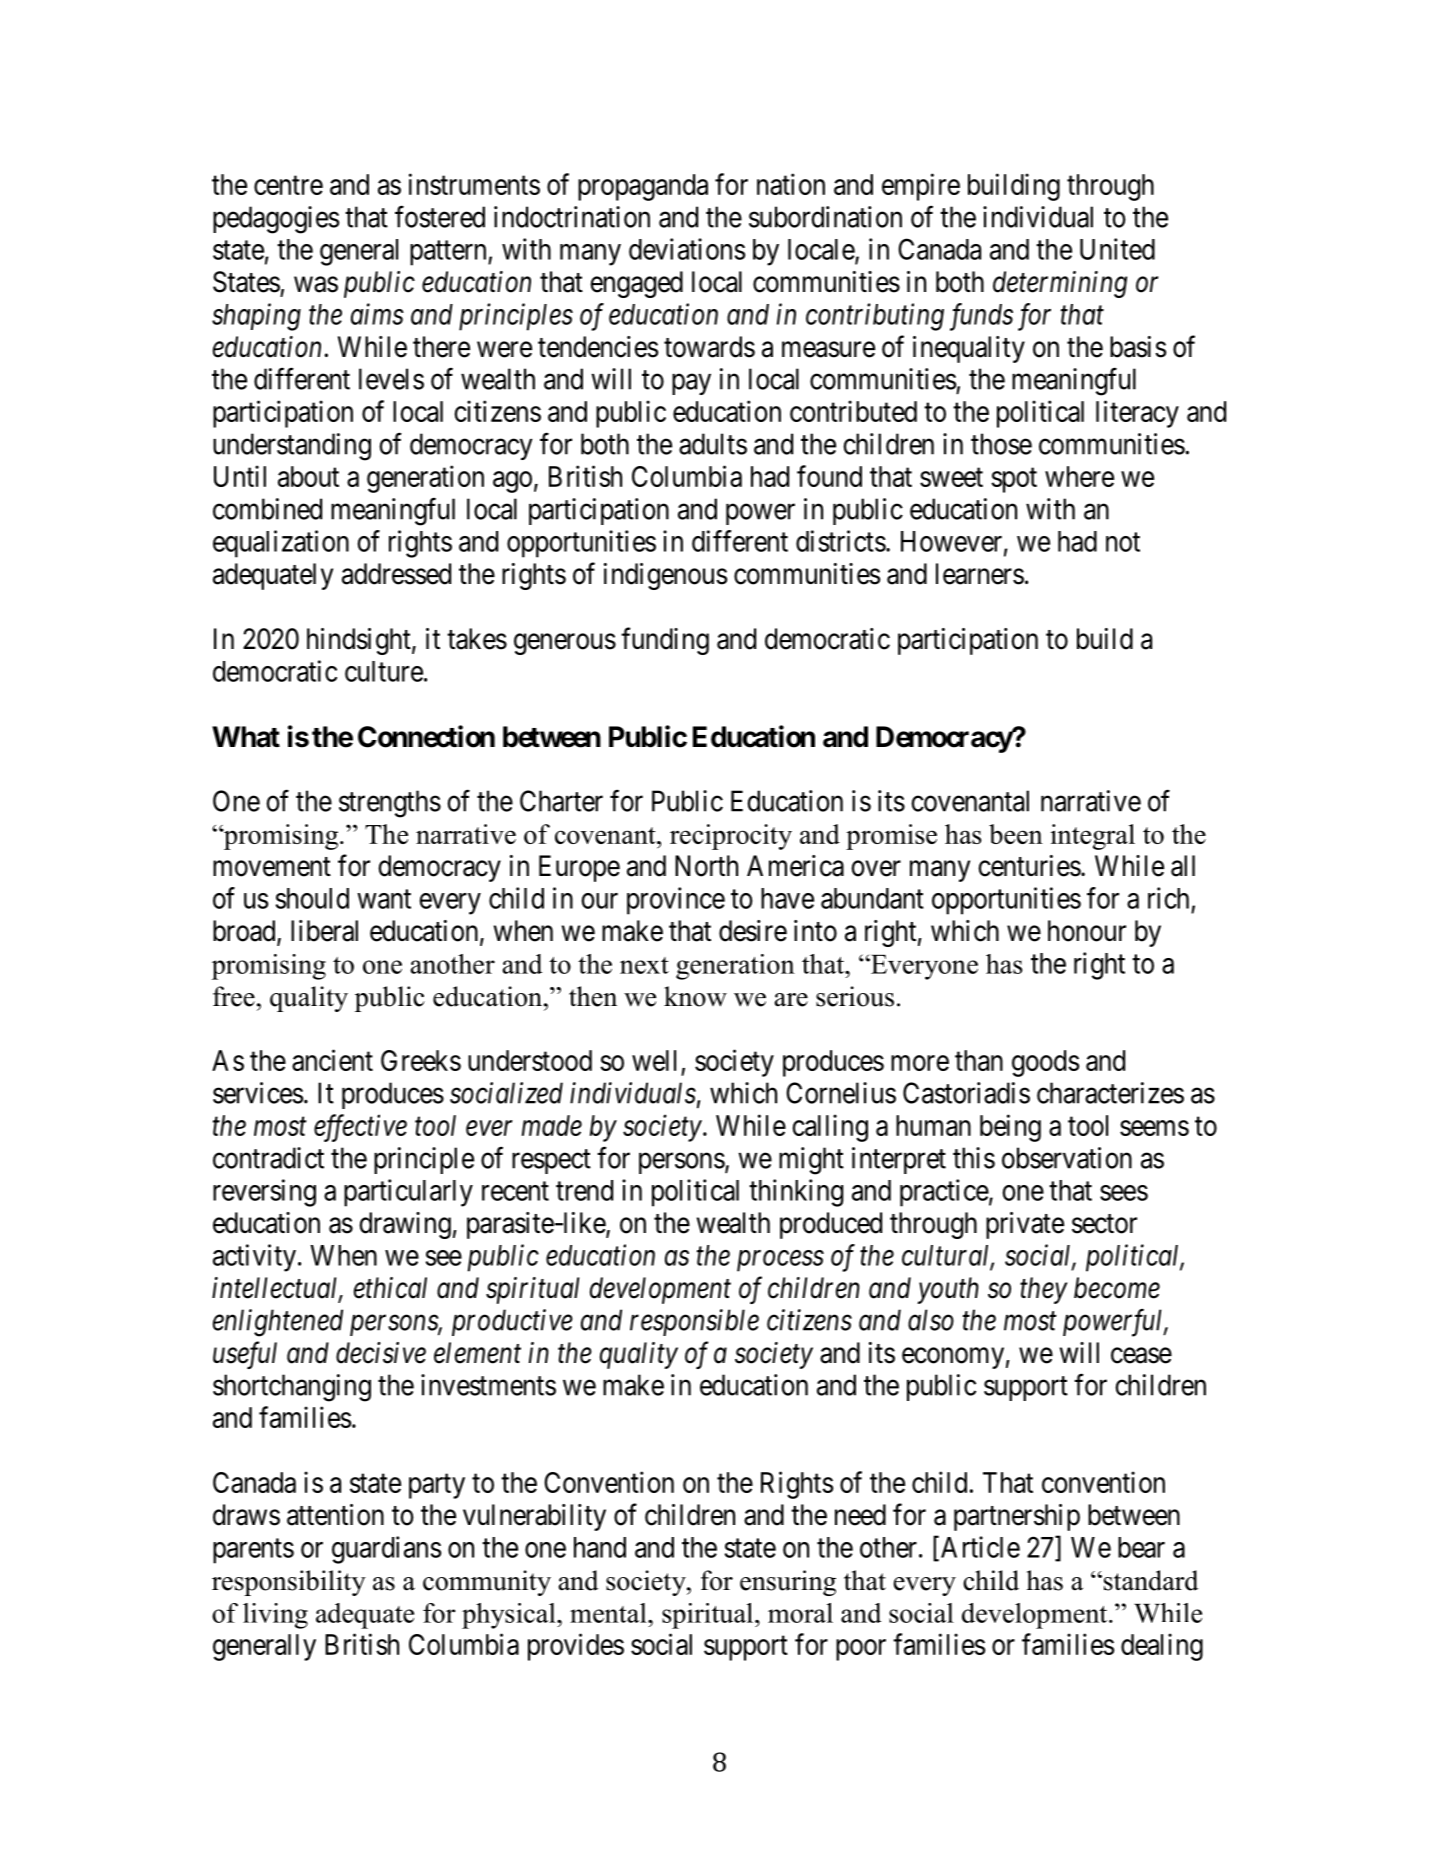 The height and width of the screenshot is (1862, 1439). Describe the element at coordinates (687, 249) in the screenshot. I see `deviations` at that location.
